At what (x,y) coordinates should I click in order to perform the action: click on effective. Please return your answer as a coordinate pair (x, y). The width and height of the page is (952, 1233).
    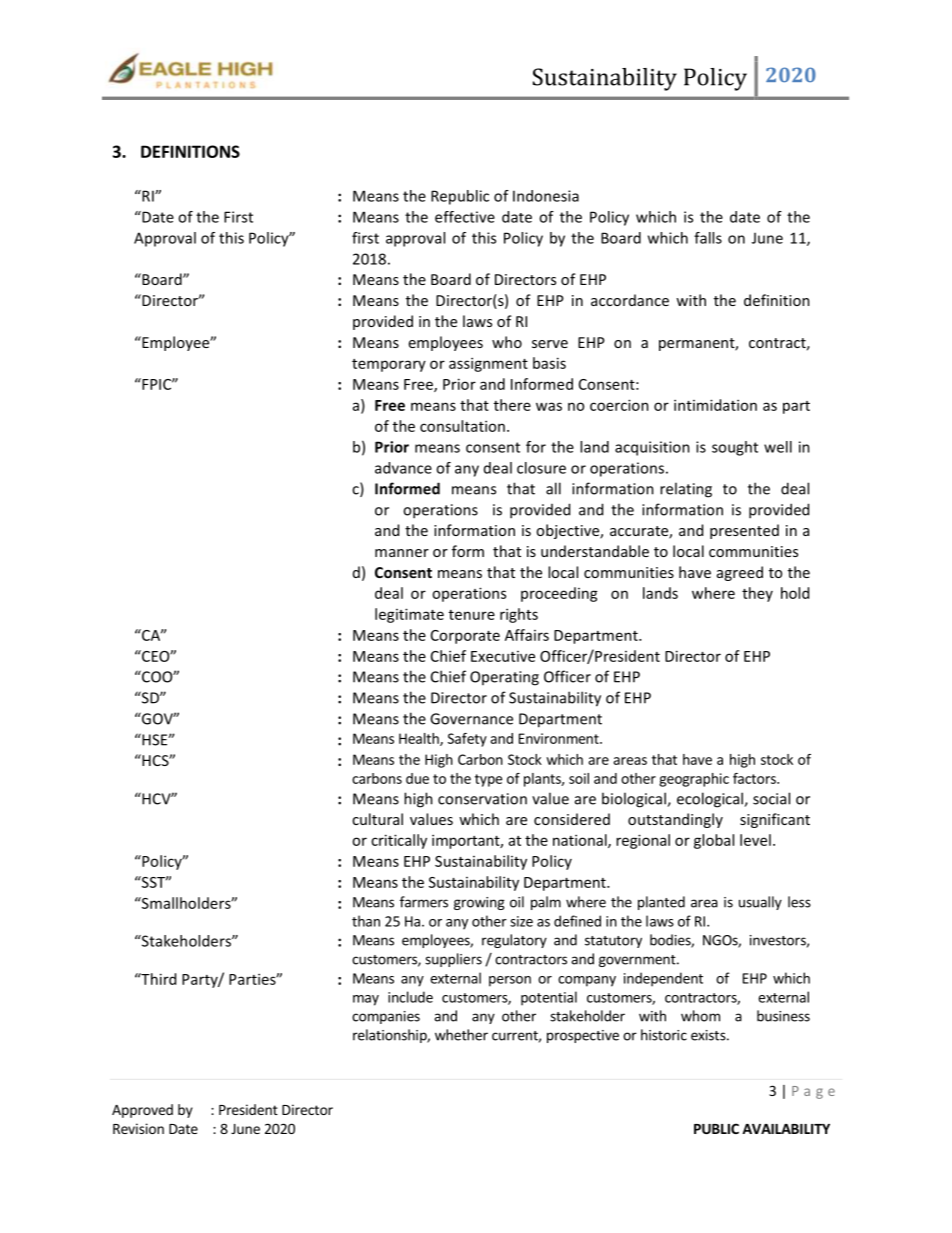
    Looking at the image, I should click on (465, 217).
